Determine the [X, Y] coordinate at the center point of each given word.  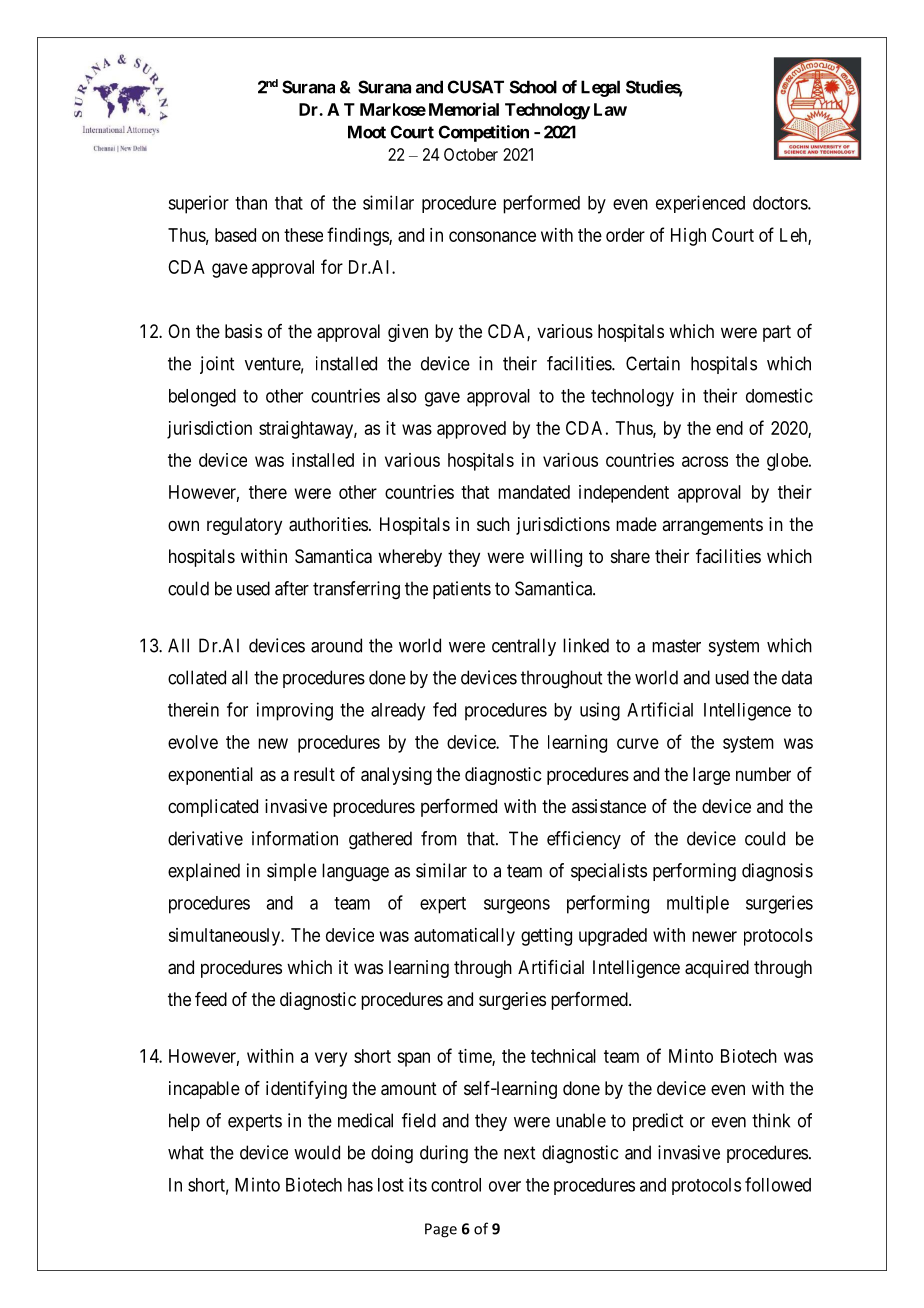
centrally [524, 647]
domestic [779, 395]
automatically [464, 937]
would [317, 1152]
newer [714, 936]
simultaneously [225, 937]
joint [217, 365]
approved [471, 430]
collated [197, 677]
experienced [700, 204]
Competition [484, 133]
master [676, 646]
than [251, 203]
